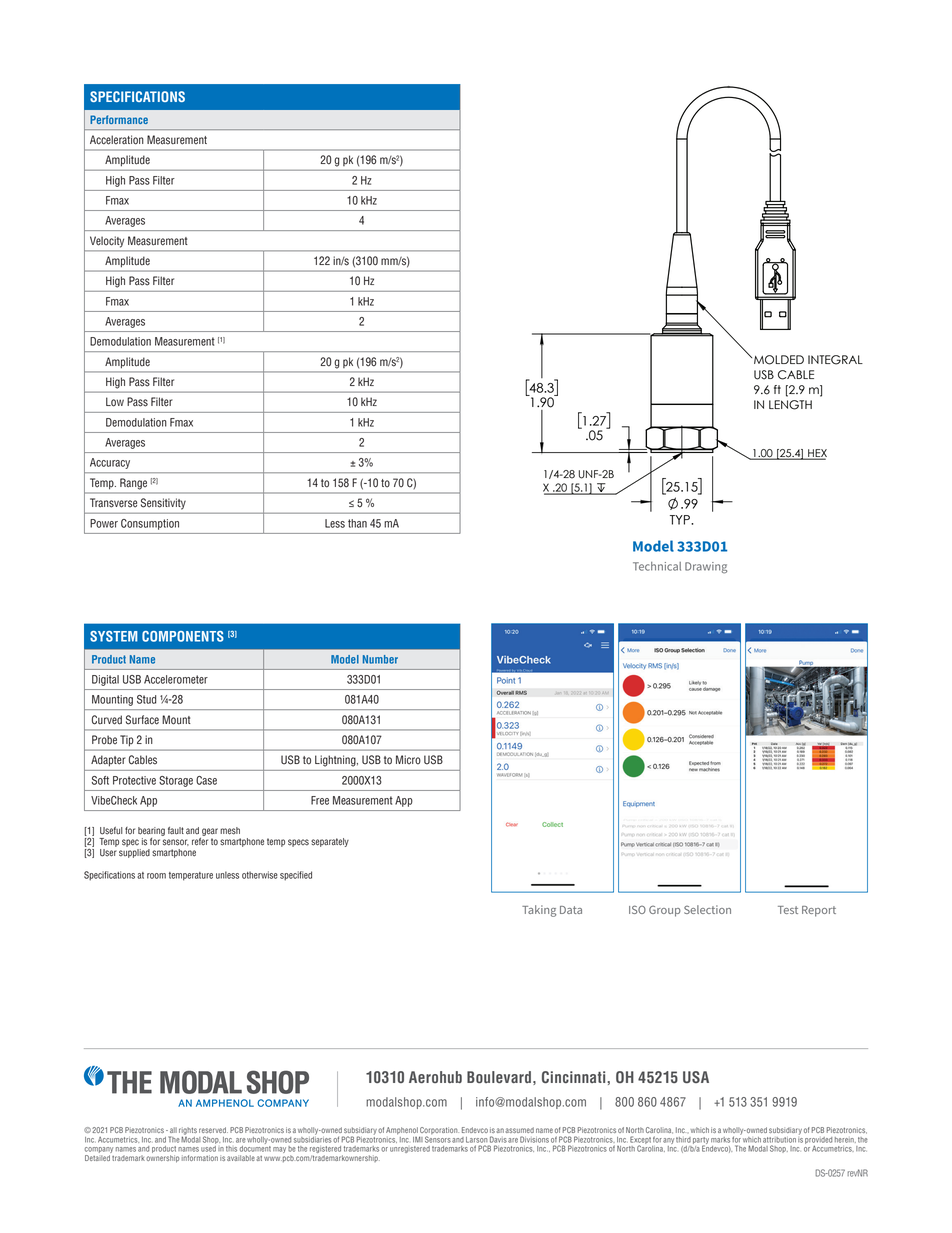 Image resolution: width=952 pixels, height=1233 pixels. What do you see at coordinates (790, 405) in the page?
I see `LENGTH` at bounding box center [790, 405].
